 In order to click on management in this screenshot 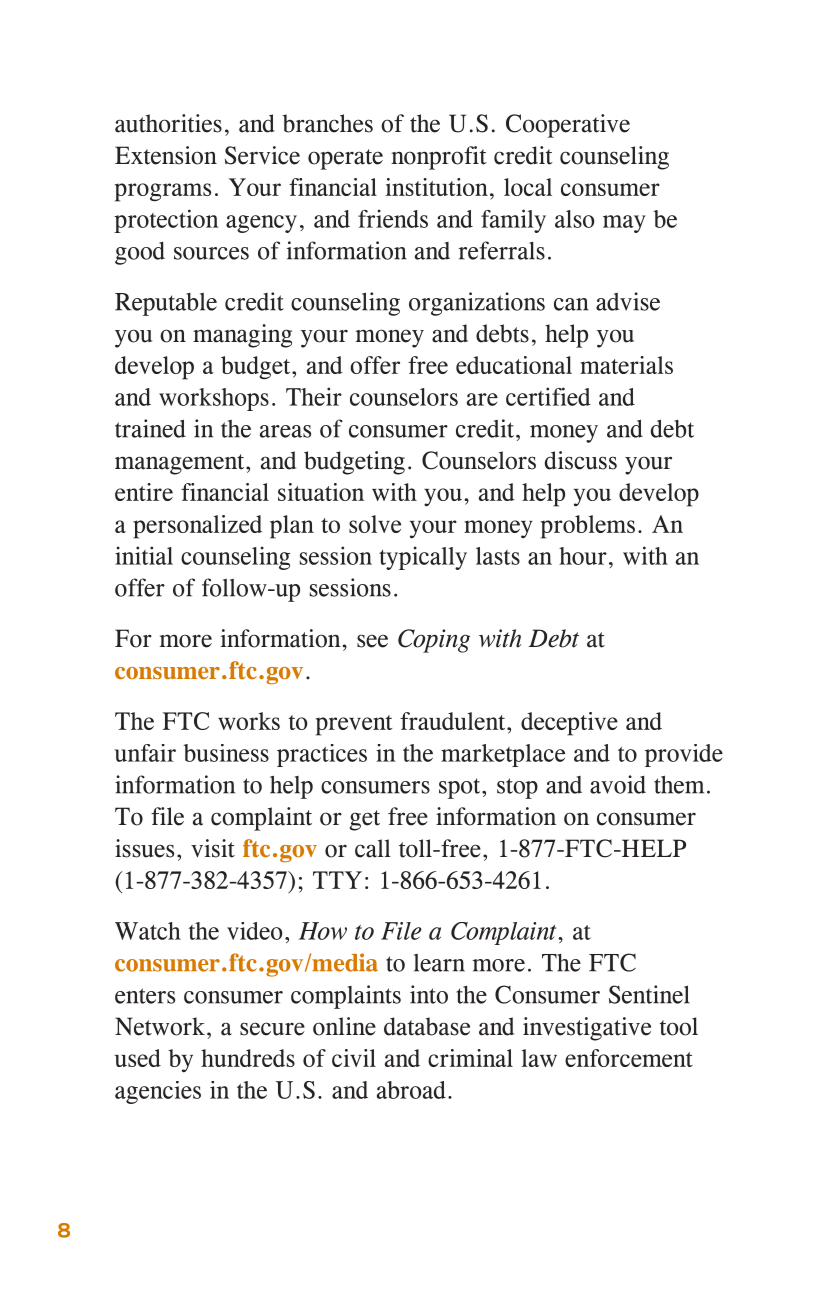, I will do `click(181, 464)`.
